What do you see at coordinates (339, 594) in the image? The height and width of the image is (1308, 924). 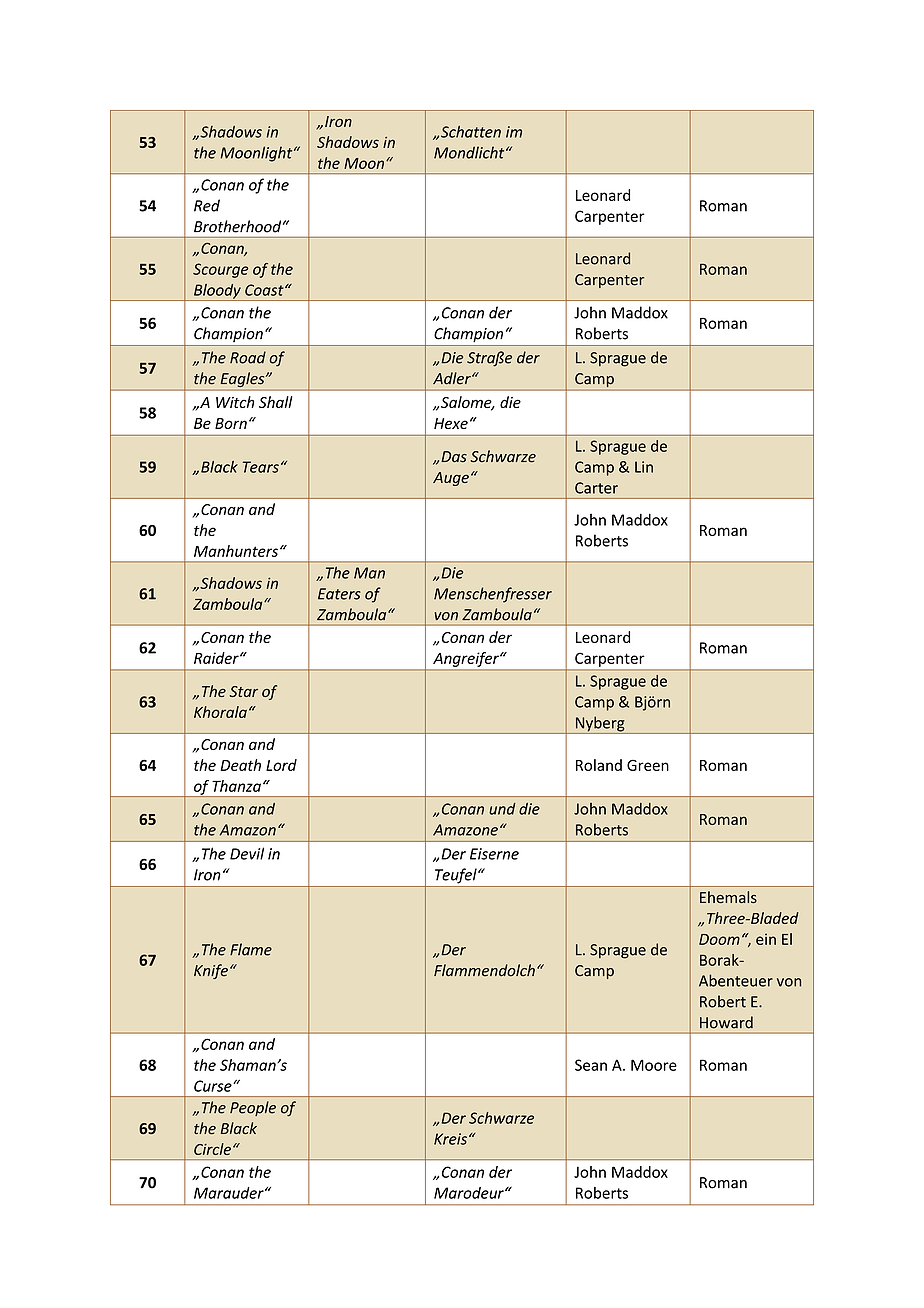 I see `Eaters` at bounding box center [339, 594].
